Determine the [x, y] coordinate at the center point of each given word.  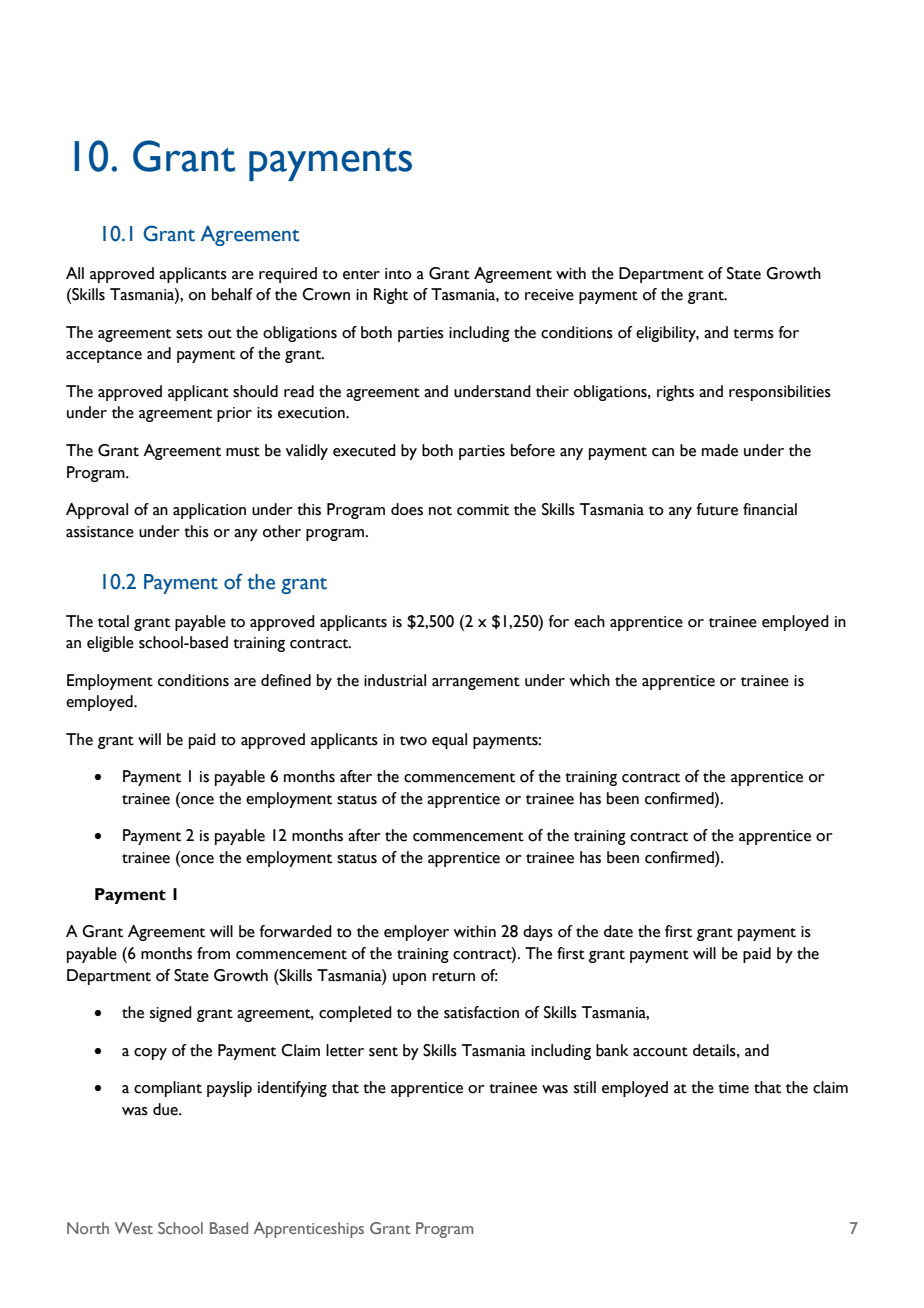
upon [409, 979]
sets [189, 334]
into [398, 274]
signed [171, 1014]
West [134, 1228]
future [717, 509]
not [440, 511]
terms [753, 334]
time [733, 1088]
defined [286, 680]
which [589, 680]
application [209, 511]
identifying [292, 1089]
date [618, 931]
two [413, 741]
